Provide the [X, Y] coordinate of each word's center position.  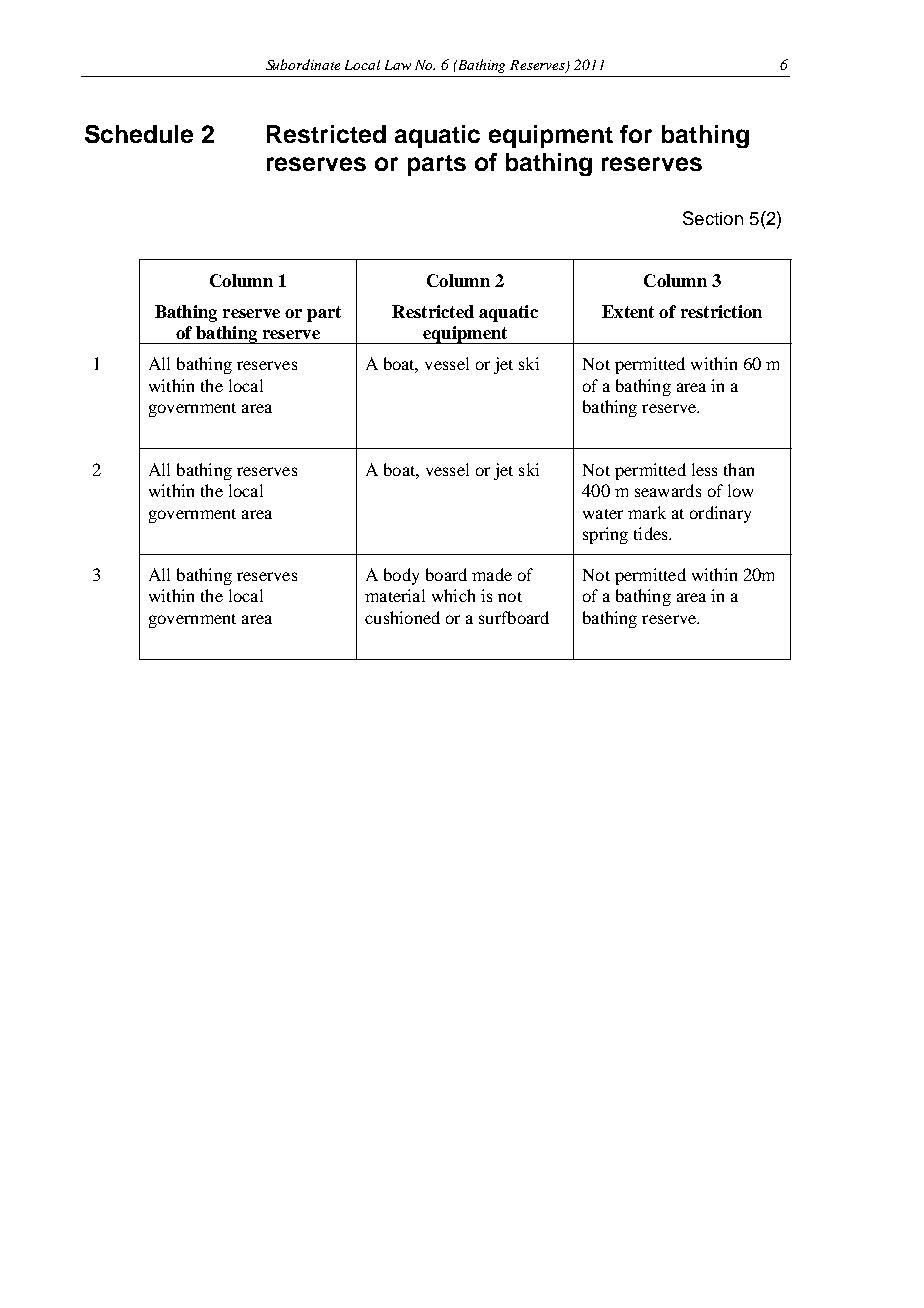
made [492, 574]
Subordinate [303, 64]
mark [647, 512]
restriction [721, 311]
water [603, 514]
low [740, 490]
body [401, 576]
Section [713, 218]
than [739, 469]
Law [398, 65]
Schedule [139, 134]
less [704, 469]
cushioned [402, 617]
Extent [628, 311]
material [395, 595]
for [636, 134]
